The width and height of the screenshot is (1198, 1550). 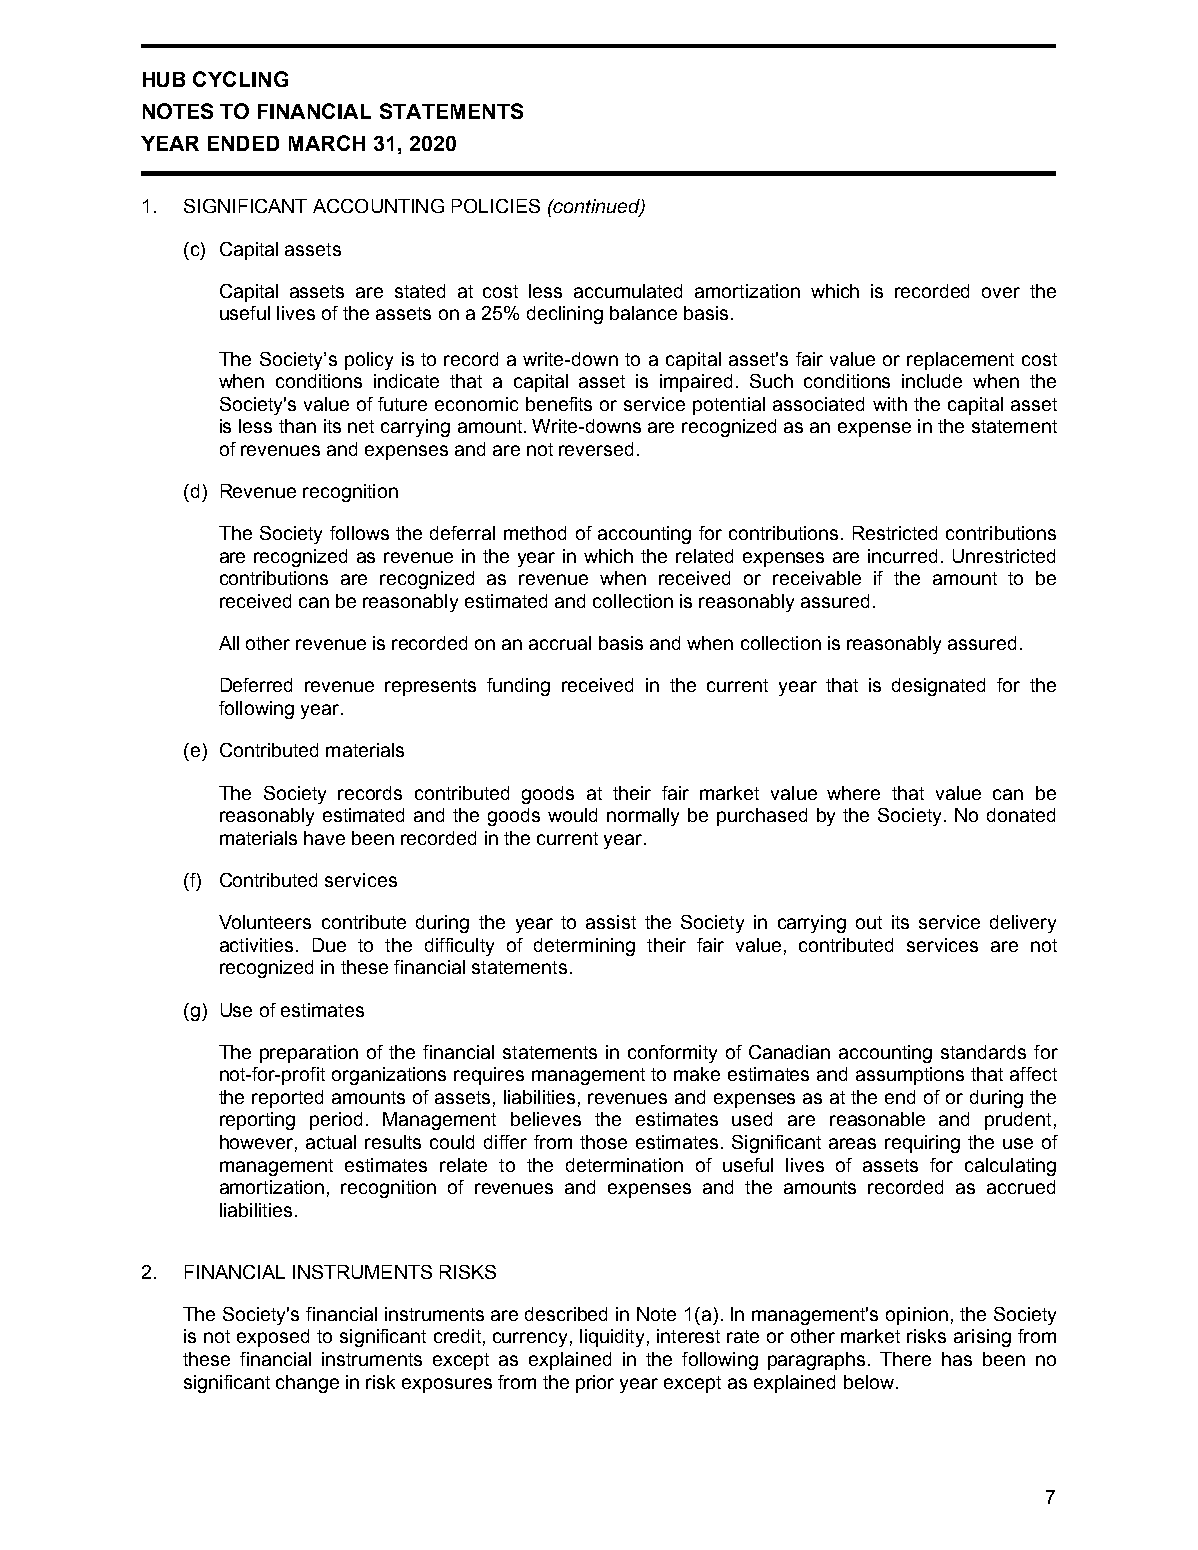 What do you see at coordinates (596, 449) in the screenshot?
I see `reversed` at bounding box center [596, 449].
